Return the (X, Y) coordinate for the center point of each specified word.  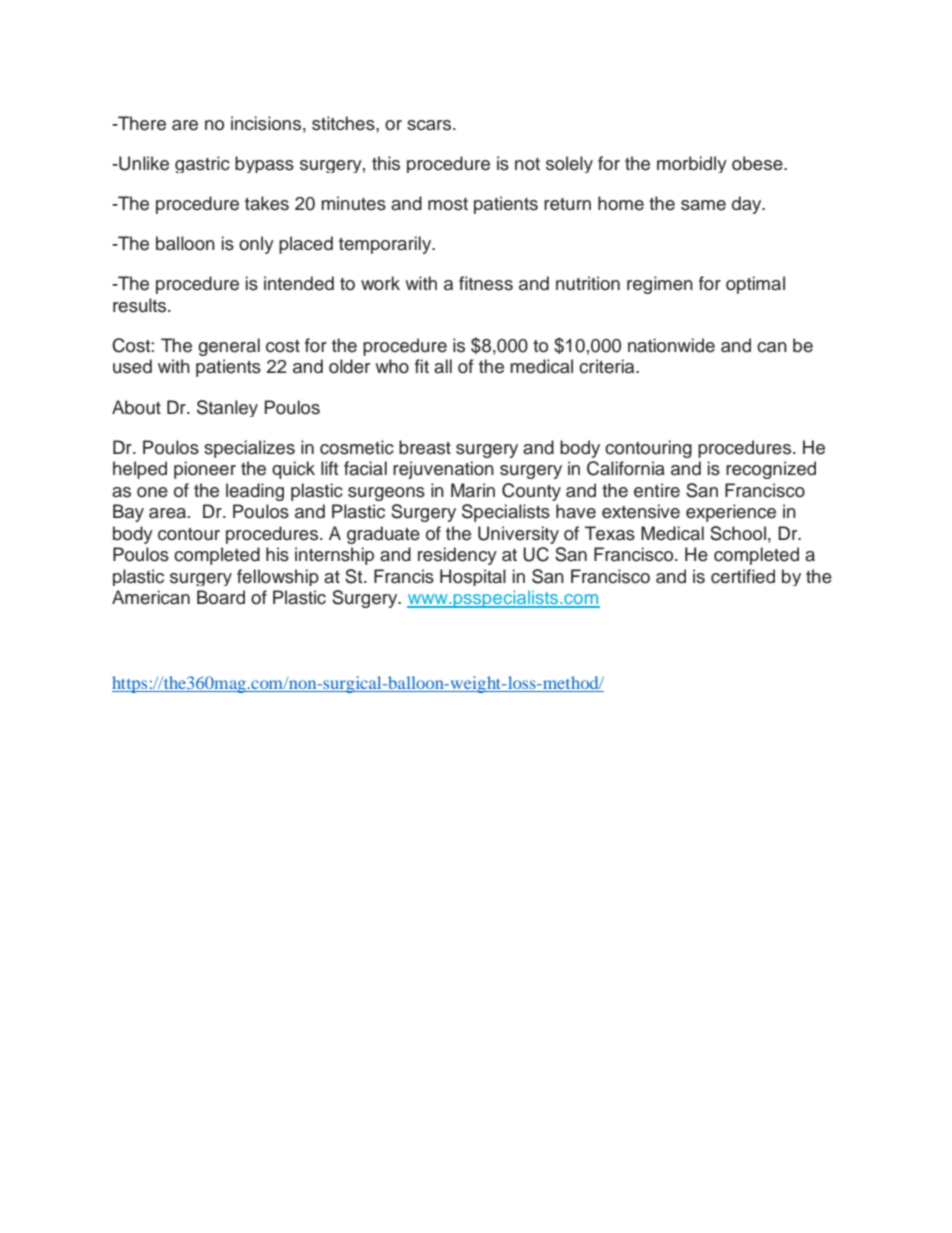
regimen (660, 285)
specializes (249, 449)
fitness (486, 283)
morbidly (692, 164)
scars (430, 125)
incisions (266, 123)
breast (425, 447)
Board (221, 597)
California (626, 468)
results (141, 305)
